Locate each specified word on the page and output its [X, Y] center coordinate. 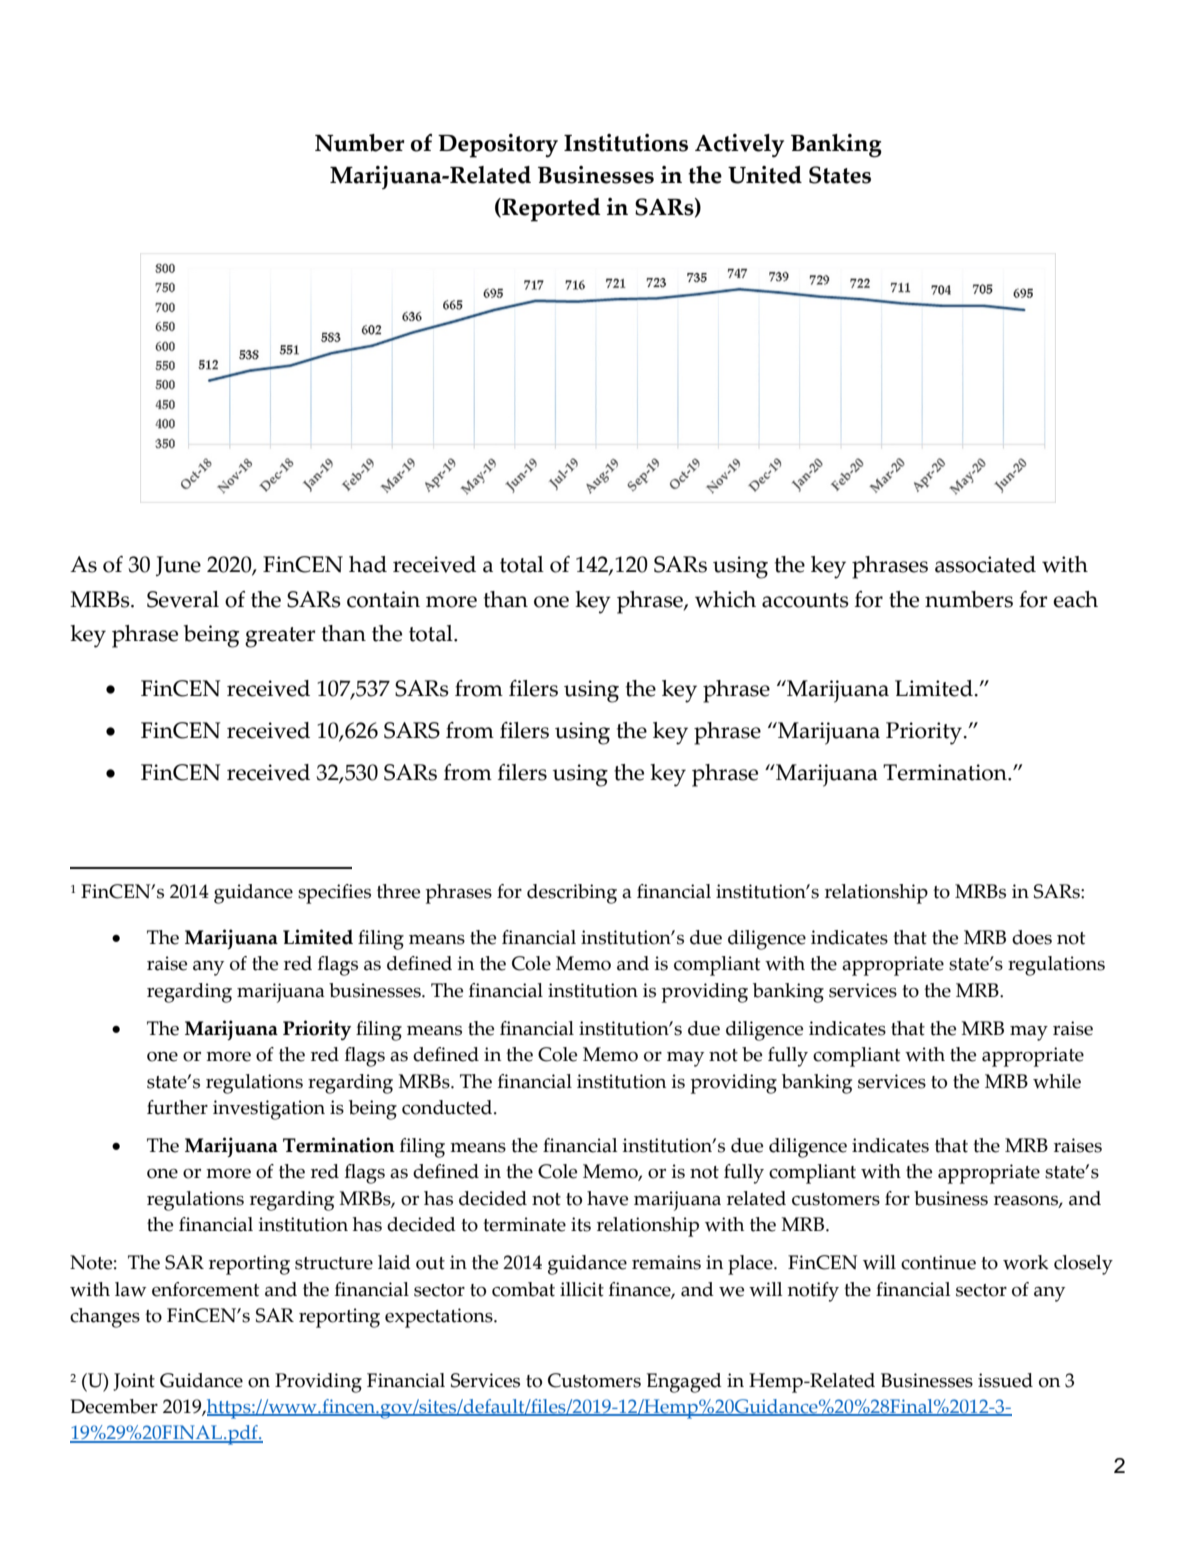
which [725, 599]
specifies [334, 894]
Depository [498, 146]
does [1032, 937]
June [178, 566]
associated [985, 564]
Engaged [684, 1383]
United [765, 175]
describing [572, 894]
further [177, 1107]
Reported [550, 210]
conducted [448, 1107]
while [1057, 1081]
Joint [134, 1382]
